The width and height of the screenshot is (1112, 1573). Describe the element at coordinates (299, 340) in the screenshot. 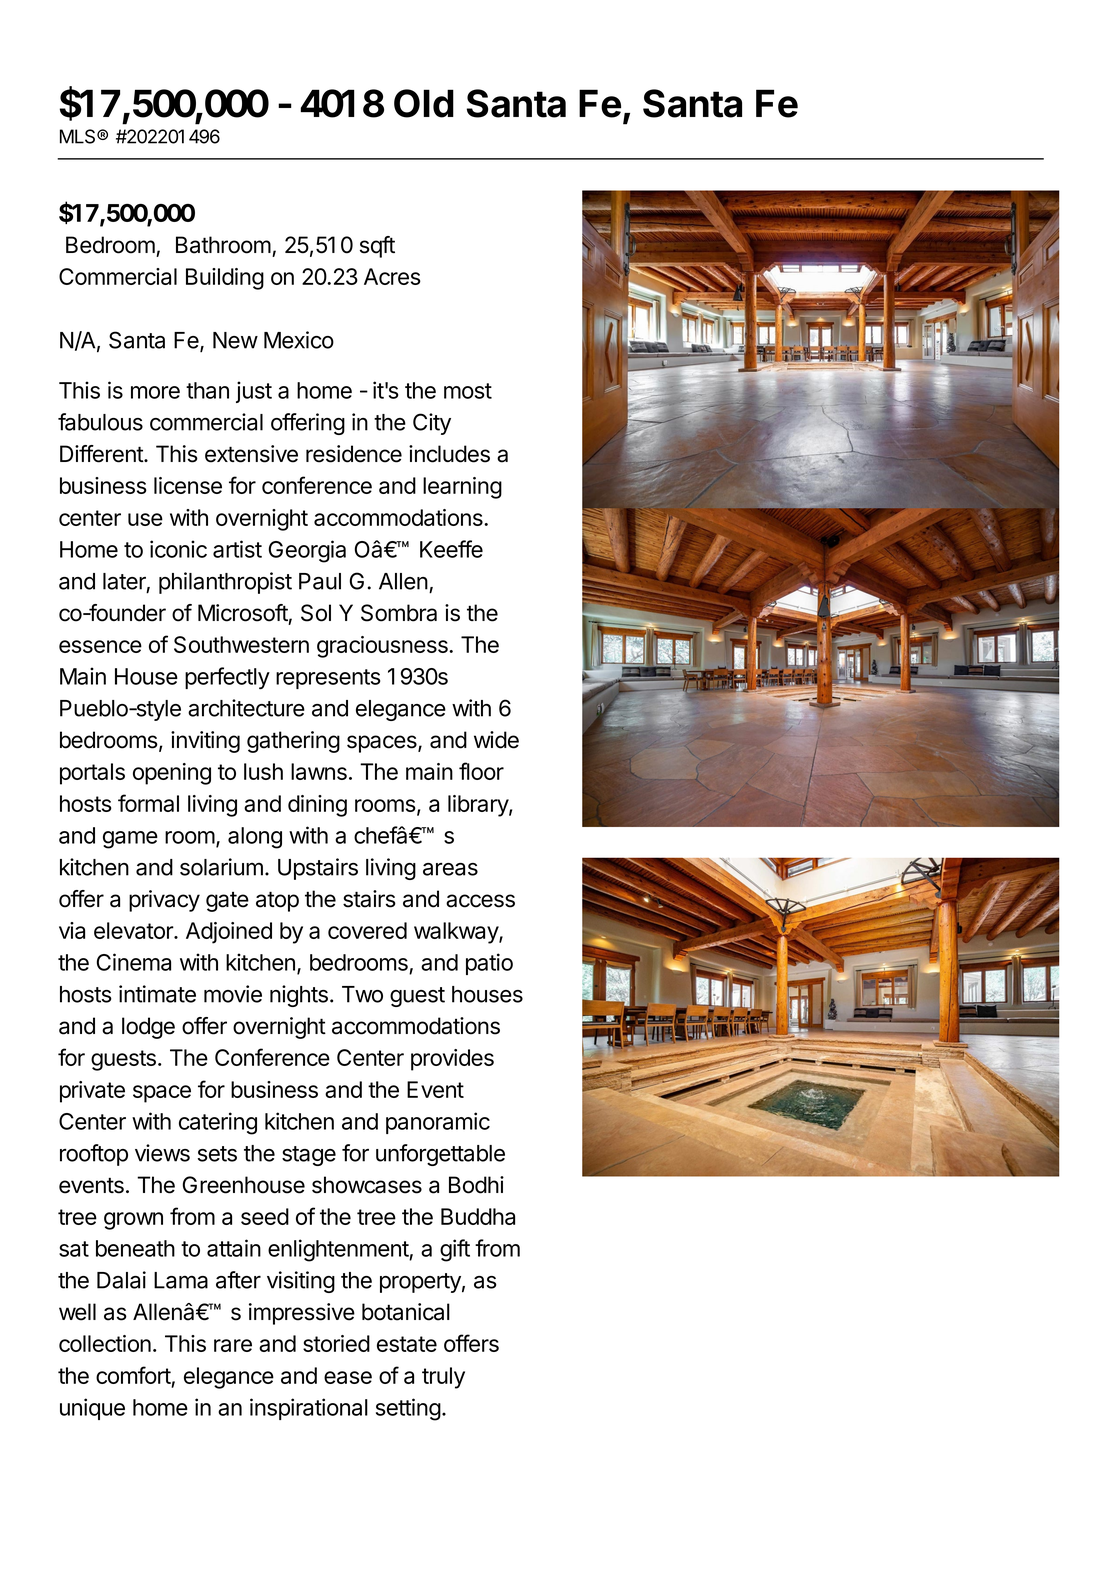

I see `Mexico` at that location.
